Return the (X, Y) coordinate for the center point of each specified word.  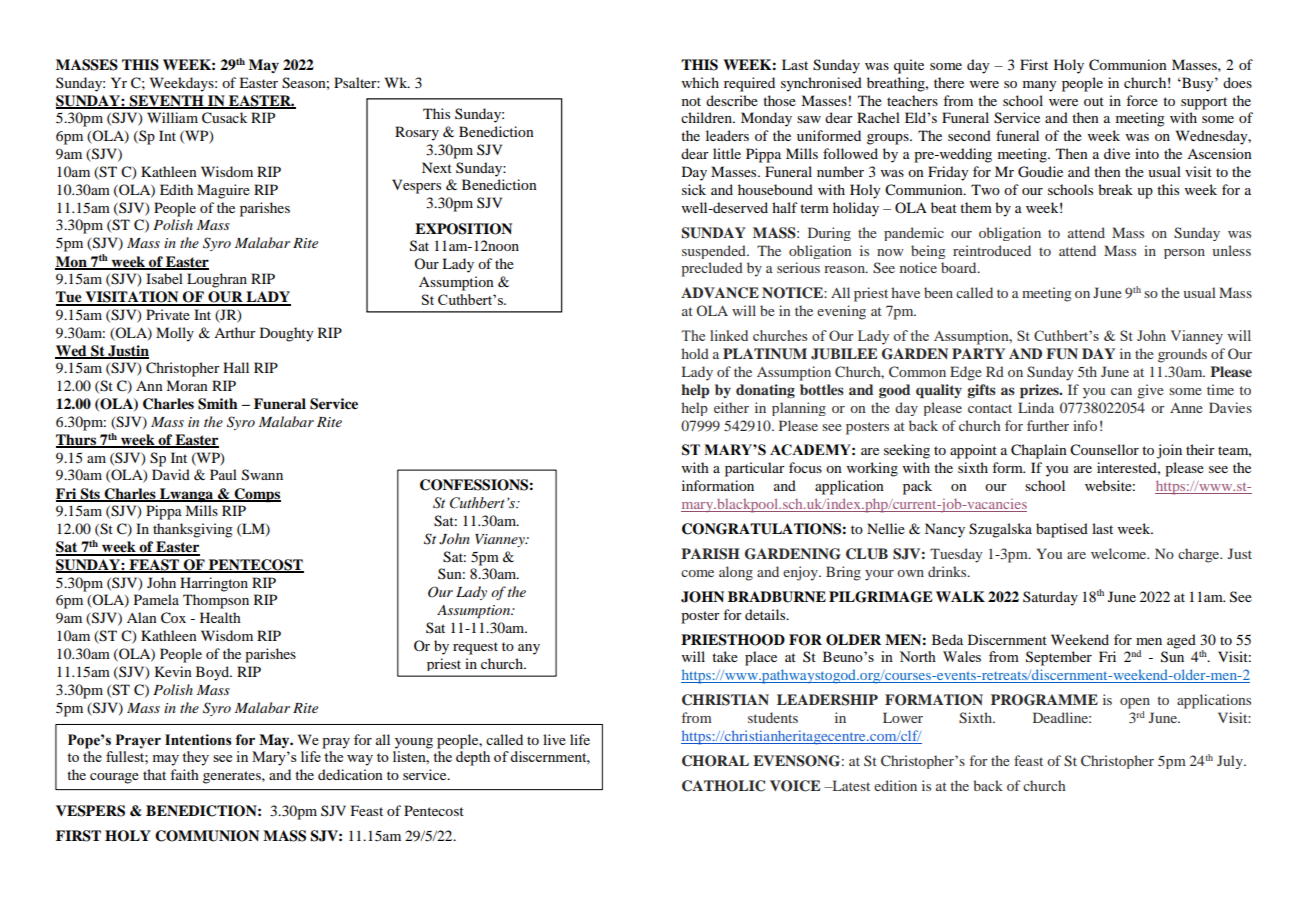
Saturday (1050, 598)
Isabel (164, 278)
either (731, 407)
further (1048, 425)
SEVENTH (167, 102)
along (736, 573)
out (1094, 101)
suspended (715, 252)
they (195, 758)
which (700, 82)
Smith (218, 404)
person (1184, 254)
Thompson (216, 601)
